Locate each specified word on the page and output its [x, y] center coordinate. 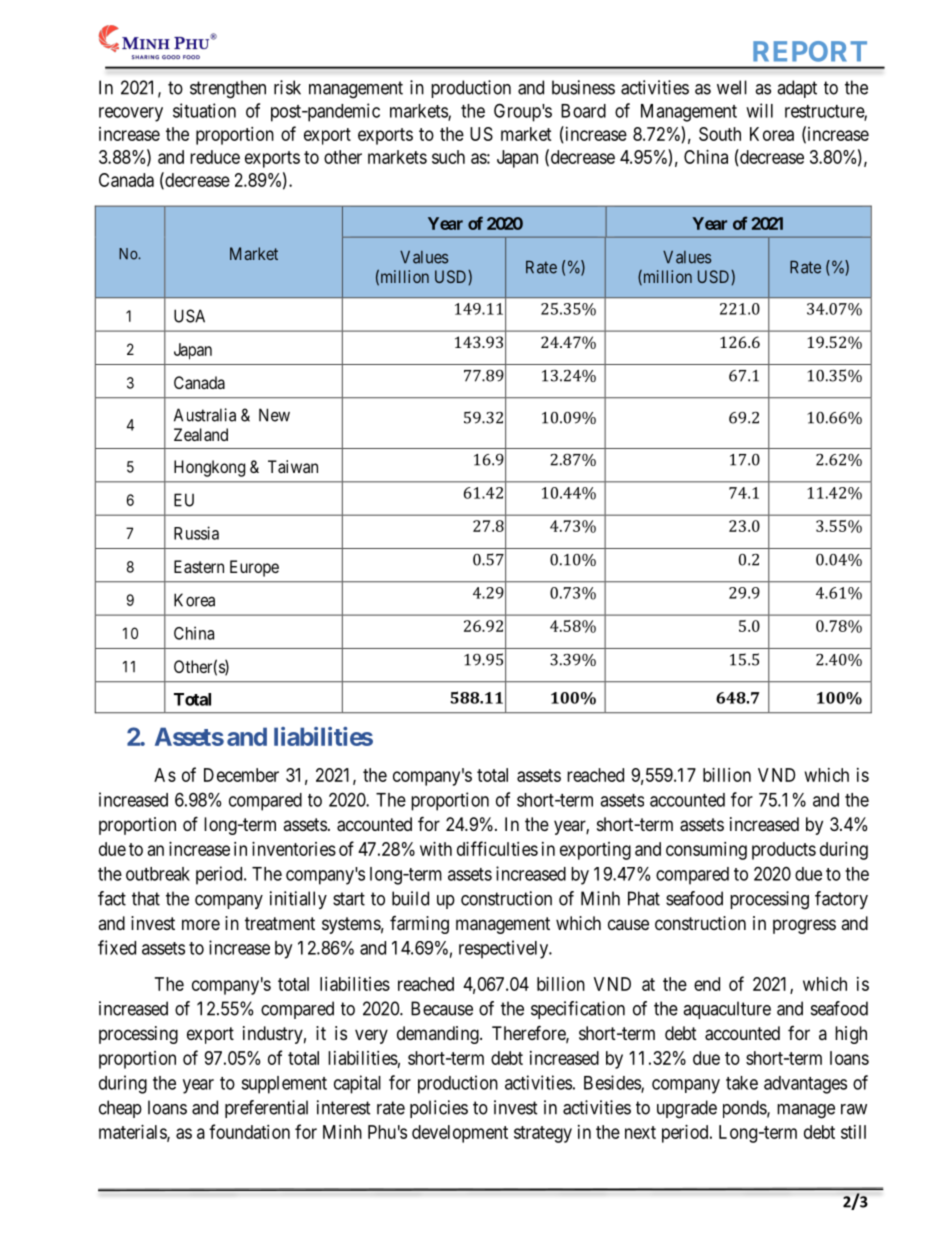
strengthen [228, 89]
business [583, 87]
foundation [249, 1131]
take [742, 1083]
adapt [797, 89]
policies [439, 1109]
